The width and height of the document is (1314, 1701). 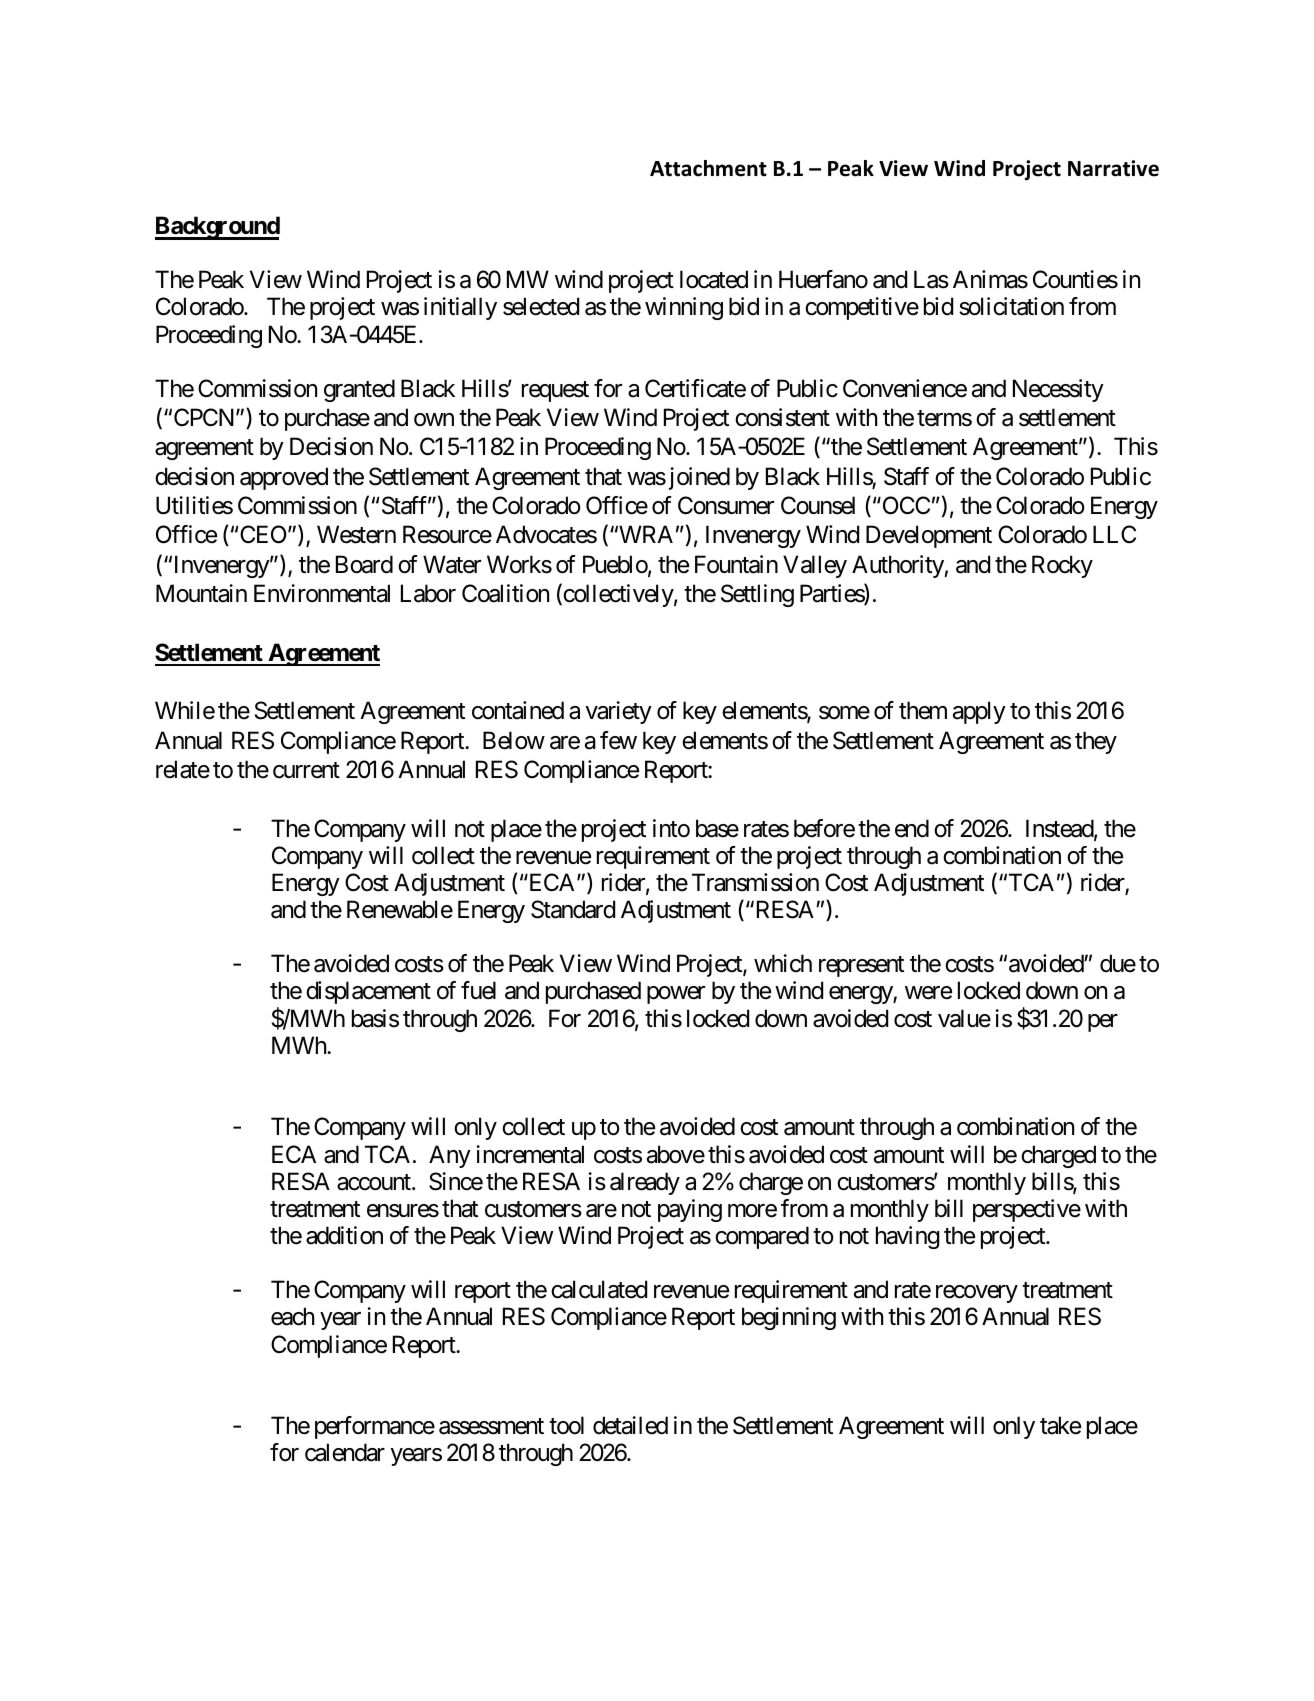 What do you see at coordinates (217, 228) in the document?
I see `Background` at bounding box center [217, 228].
